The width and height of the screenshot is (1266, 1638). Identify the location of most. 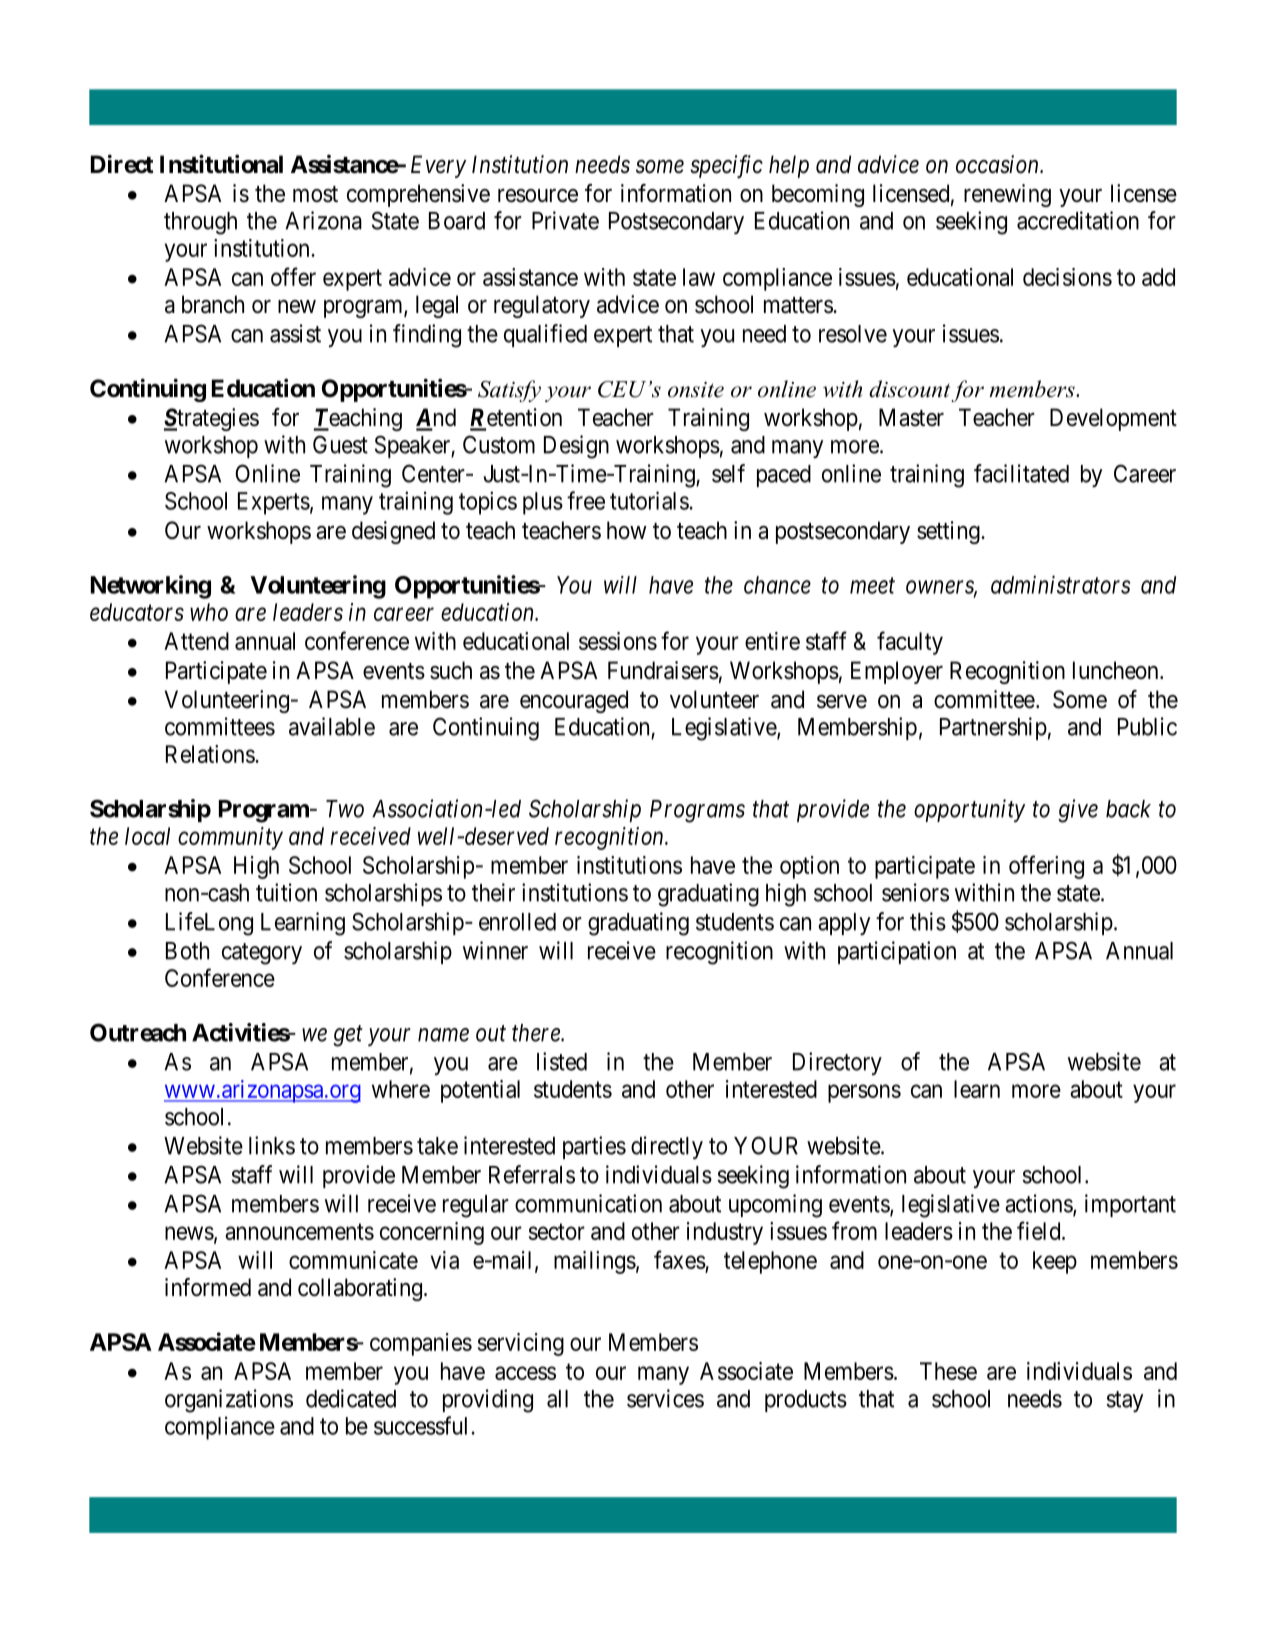
(315, 194).
